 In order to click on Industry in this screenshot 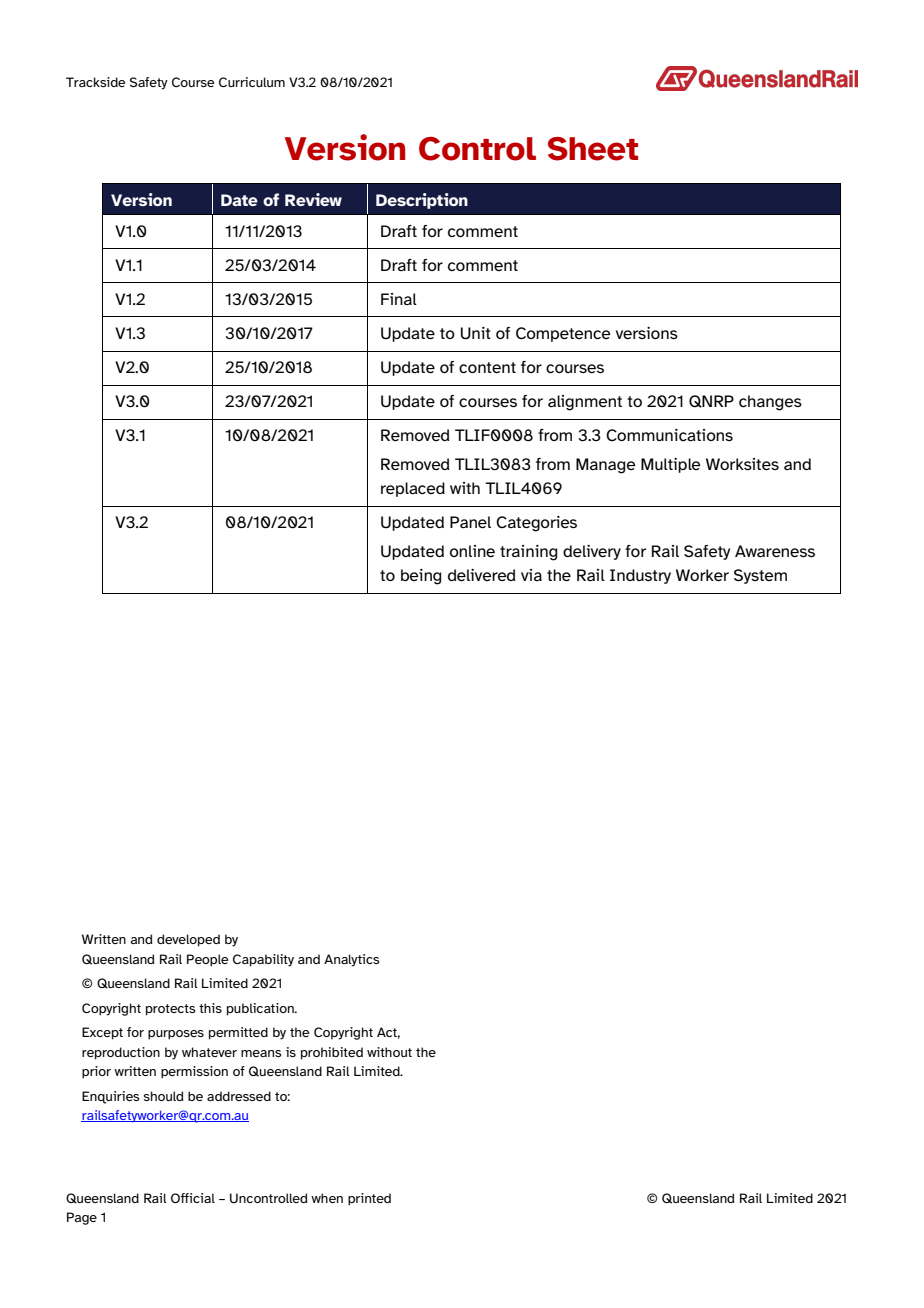, I will do `click(640, 576)`.
